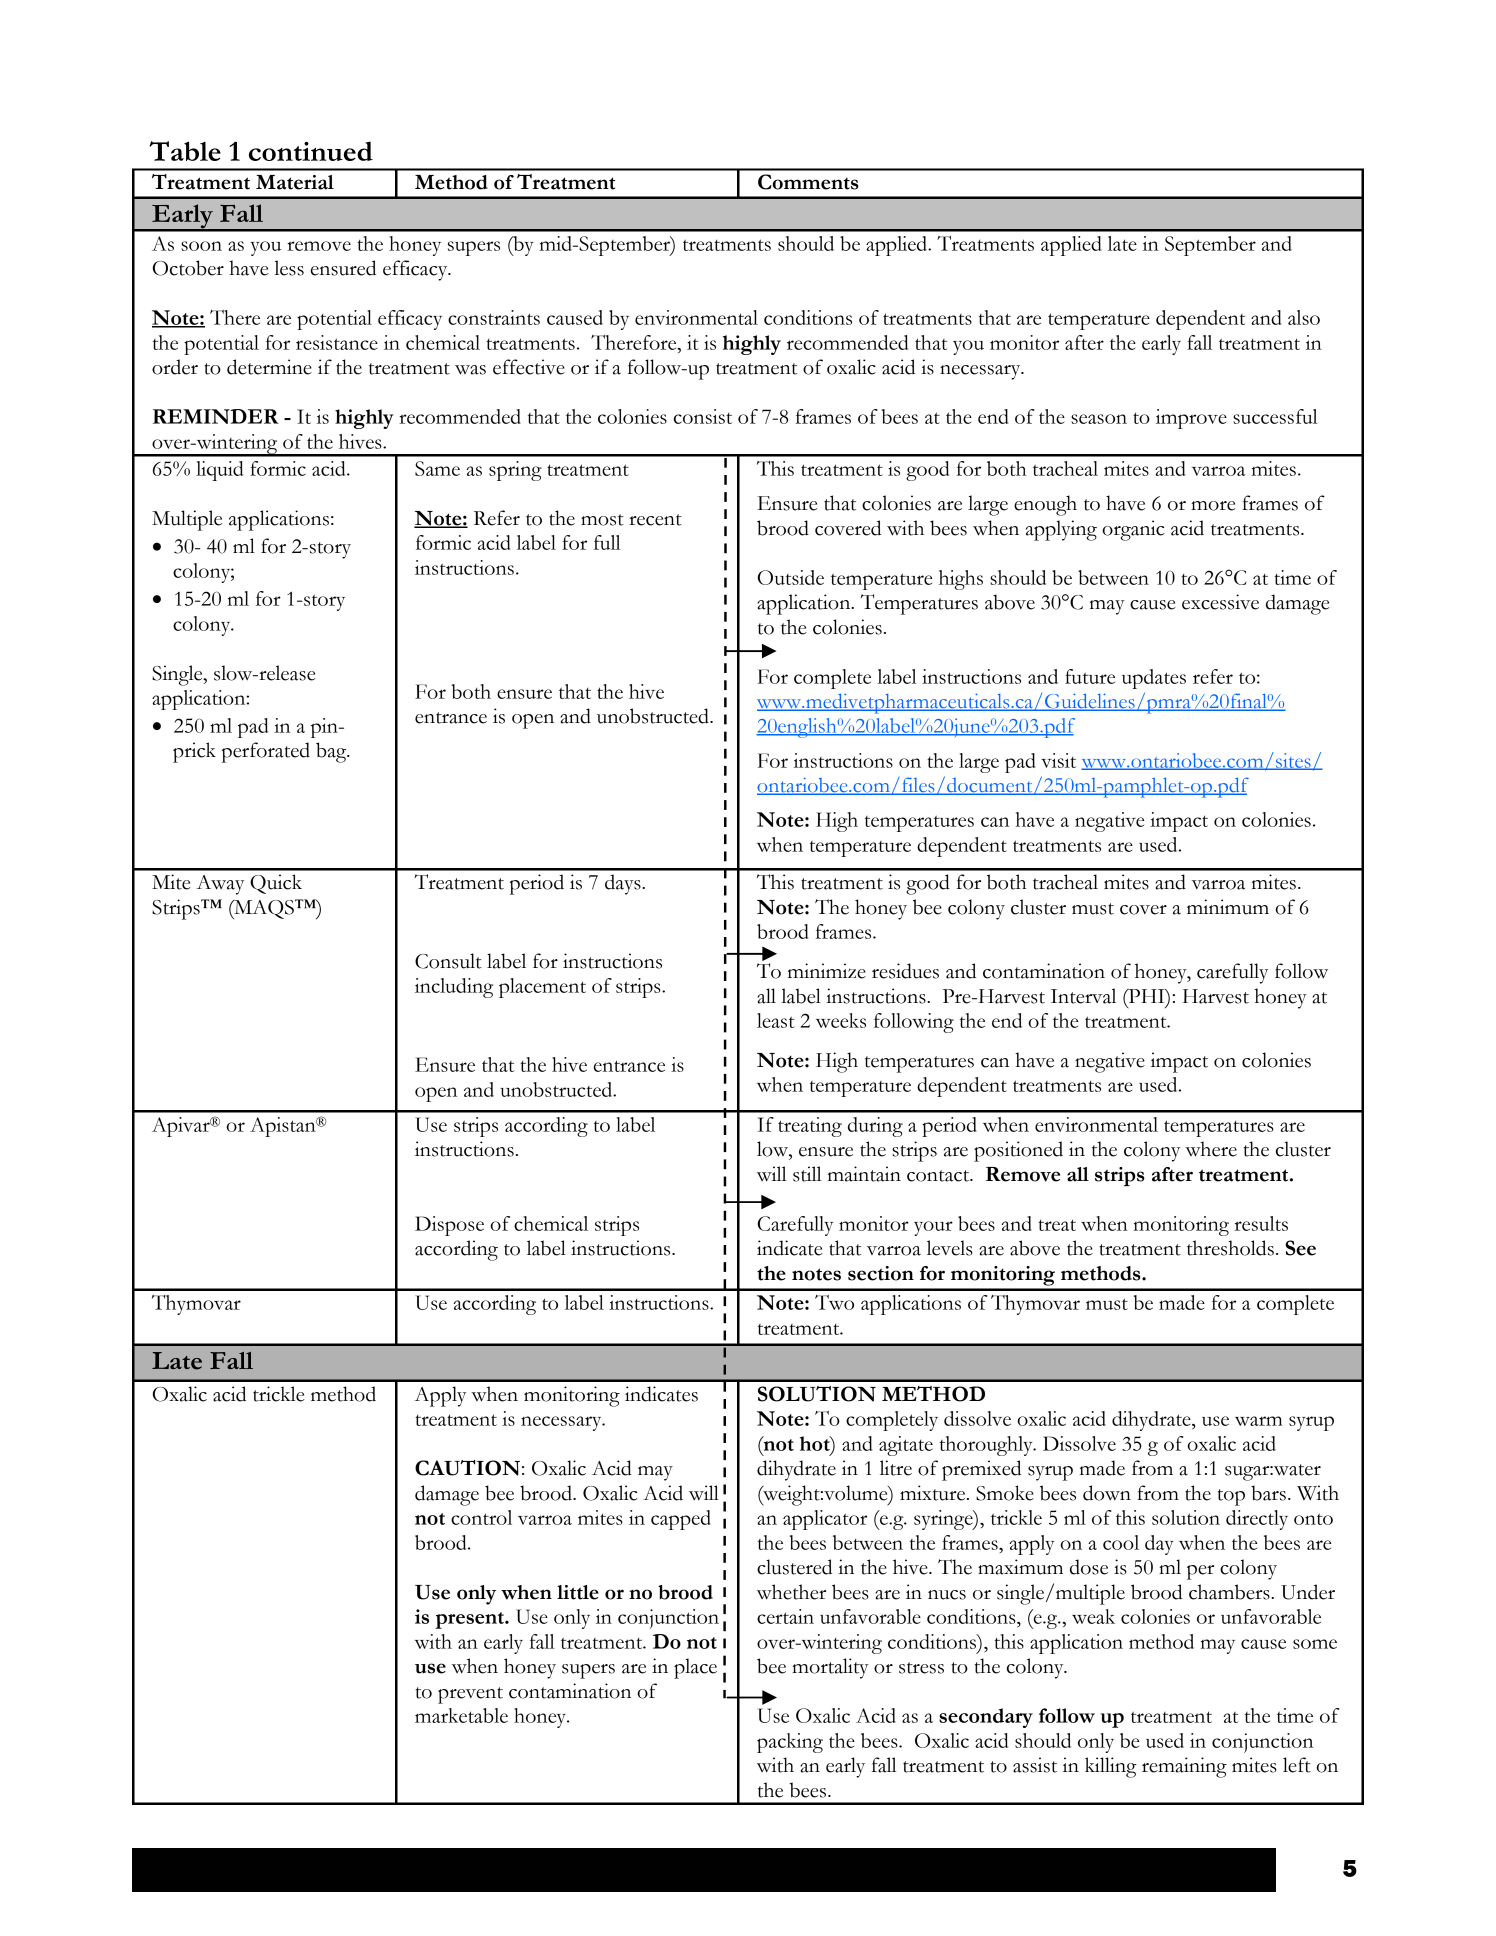  What do you see at coordinates (827, 971) in the screenshot?
I see `minimize` at bounding box center [827, 971].
